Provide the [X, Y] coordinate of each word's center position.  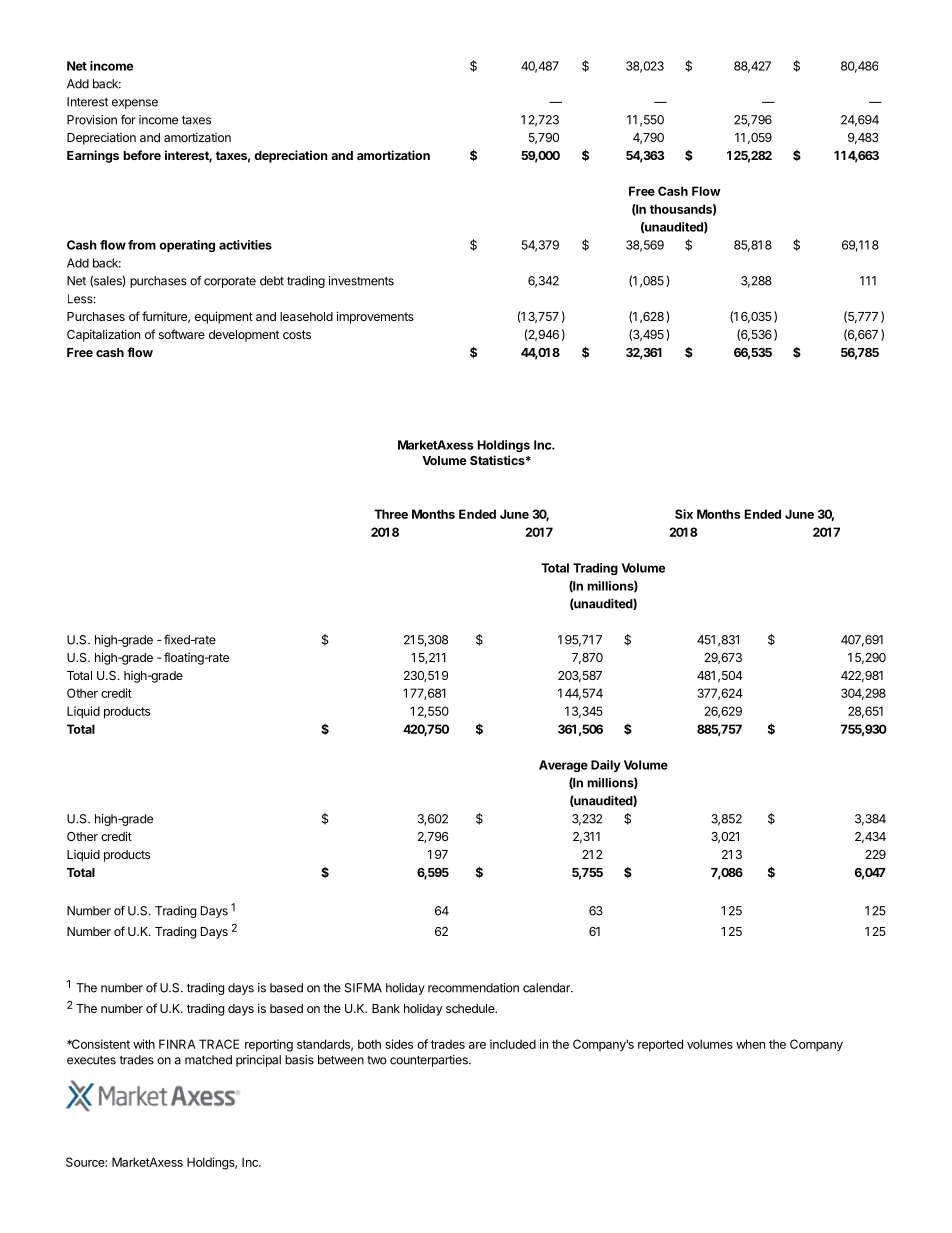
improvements [375, 317]
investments [361, 281]
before [142, 155]
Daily [606, 766]
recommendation [473, 988]
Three [391, 514]
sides [399, 1044]
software [182, 334]
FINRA [177, 1044]
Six [684, 514]
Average [563, 766]
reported [660, 1045]
